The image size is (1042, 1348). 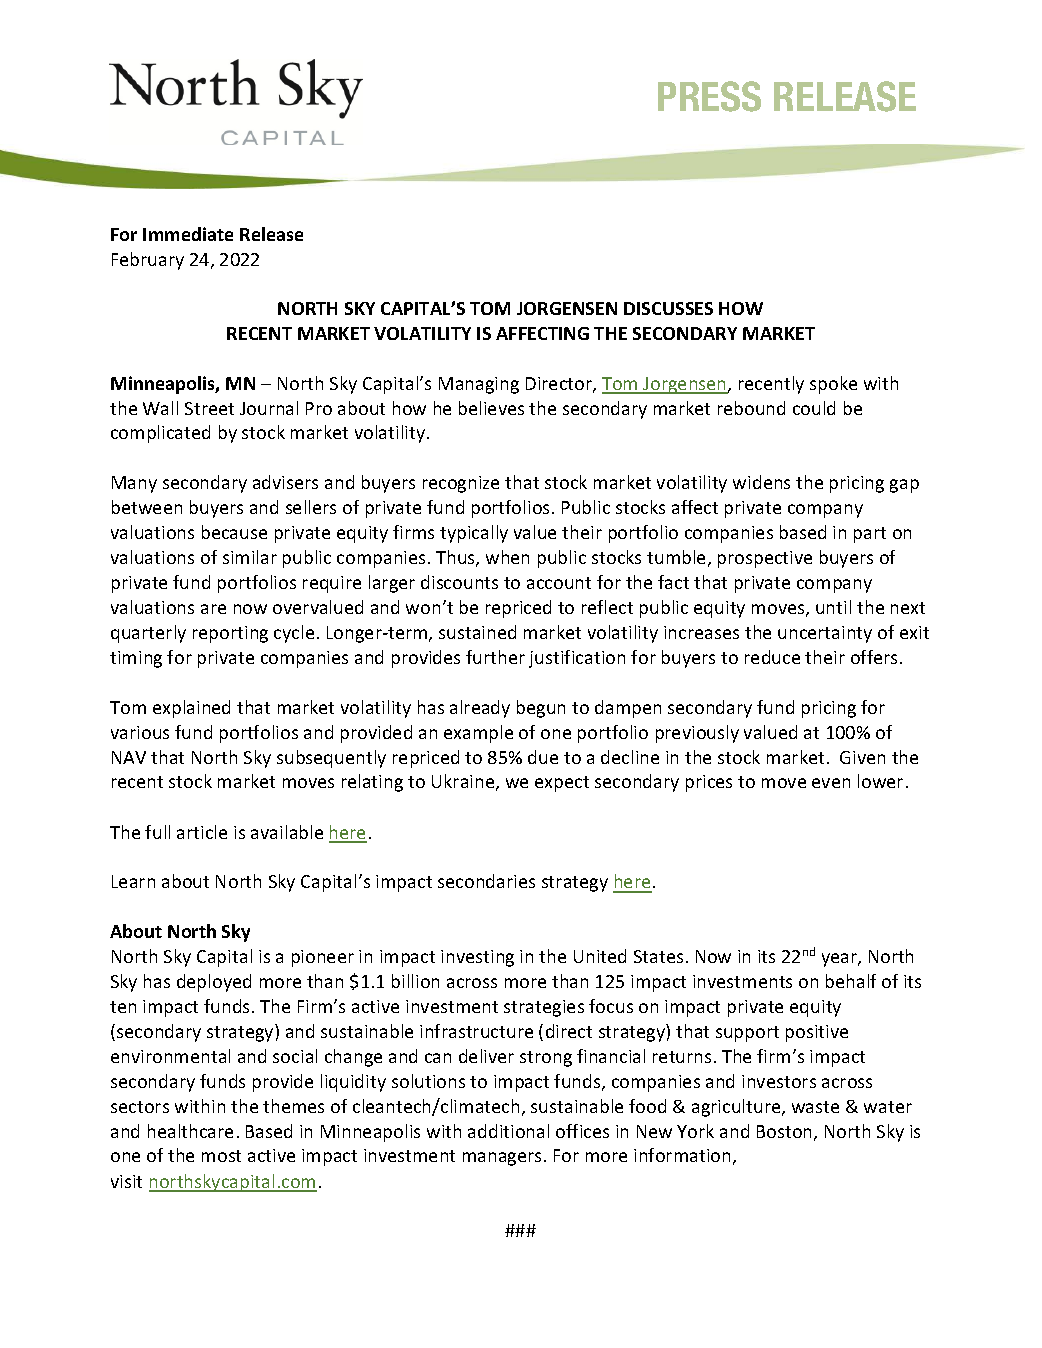 I want to click on reporting, so click(x=230, y=634).
